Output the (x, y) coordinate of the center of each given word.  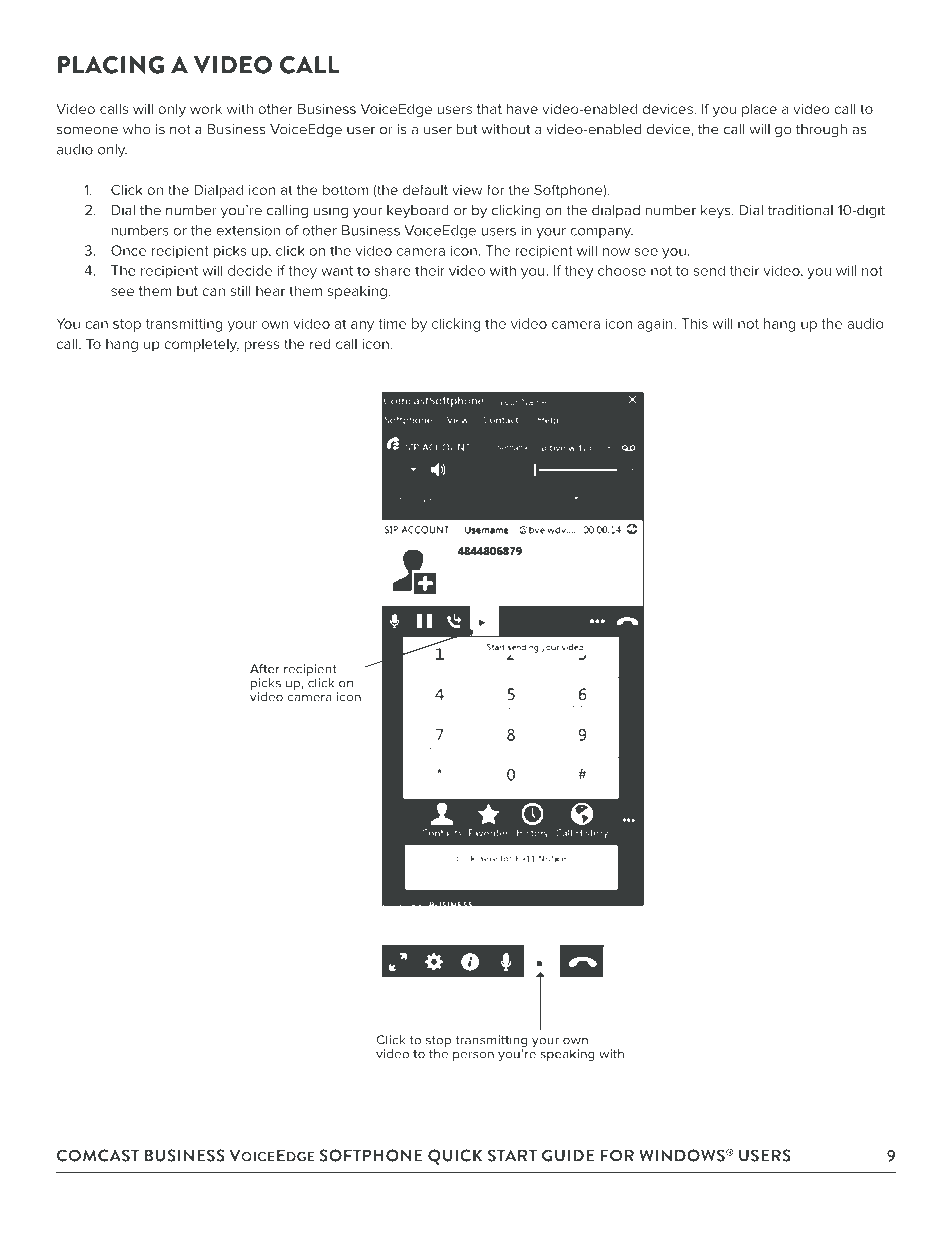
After (265, 669)
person (473, 1056)
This (694, 323)
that (489, 108)
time (392, 324)
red (320, 344)
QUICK (455, 1157)
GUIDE (568, 1155)
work (206, 108)
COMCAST (98, 1155)
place (759, 110)
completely (201, 345)
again (656, 325)
